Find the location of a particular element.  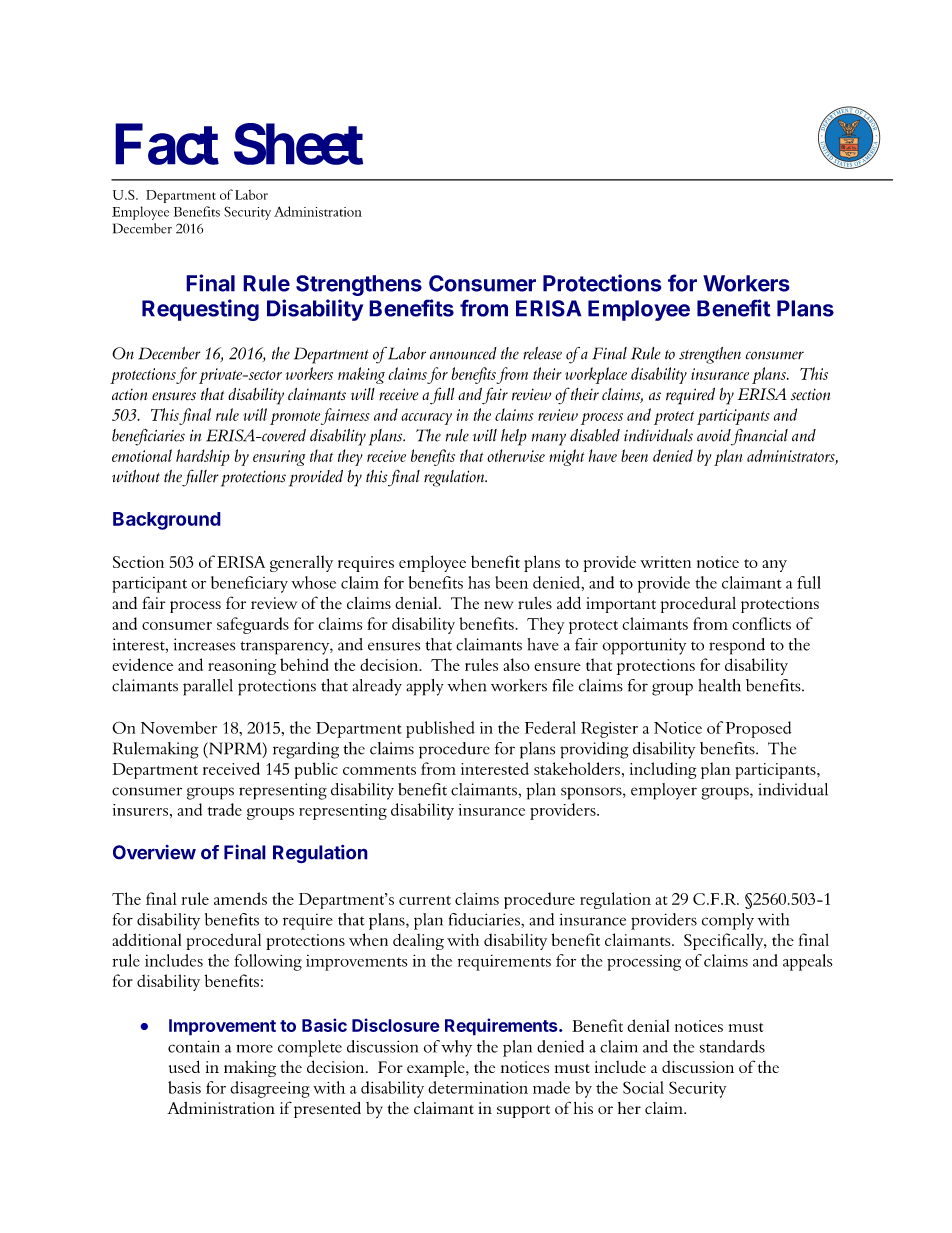

Fact is located at coordinates (167, 144).
